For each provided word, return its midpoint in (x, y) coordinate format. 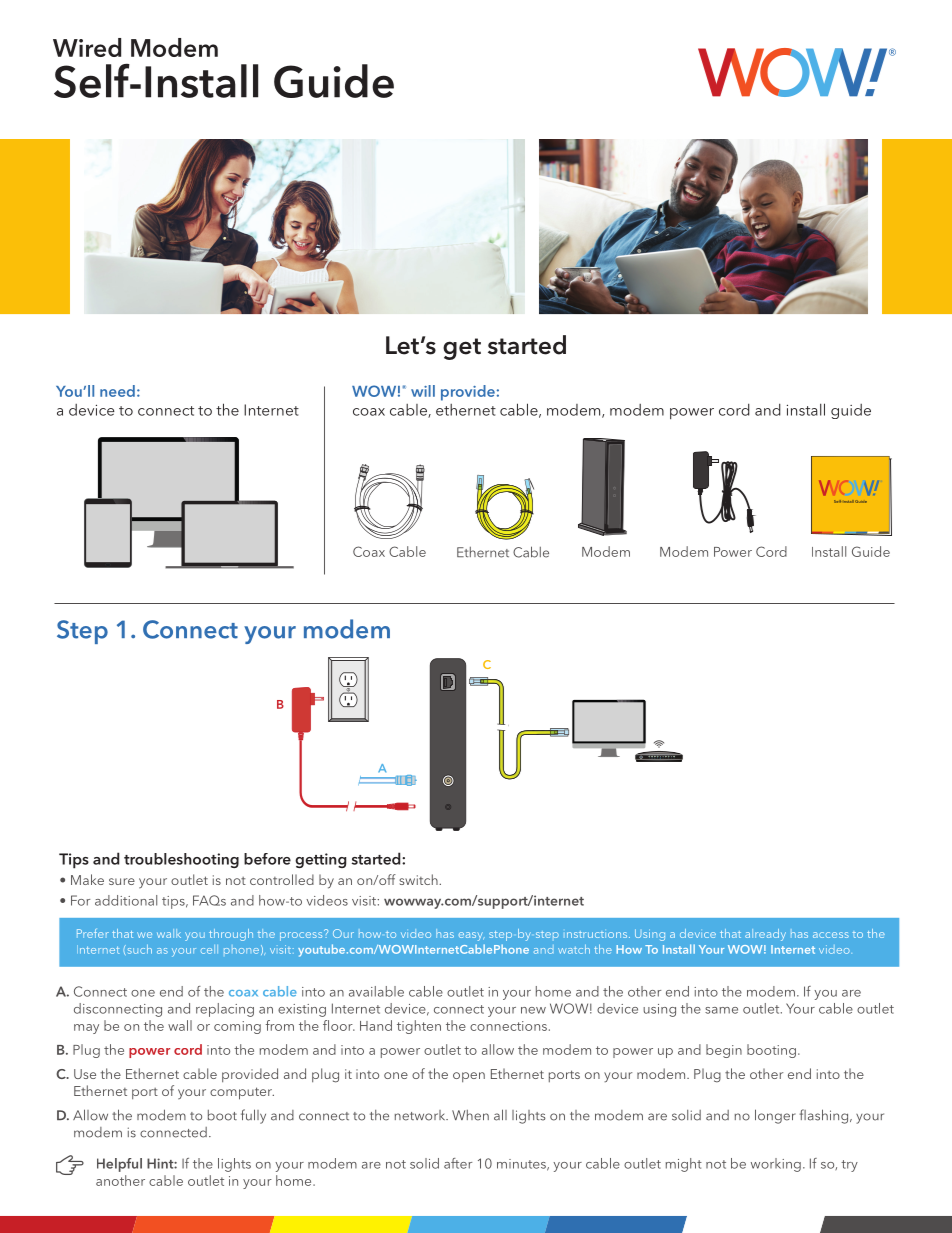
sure (122, 881)
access (831, 935)
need (117, 391)
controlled (282, 879)
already (765, 935)
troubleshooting (181, 860)
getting (320, 860)
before (267, 859)
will (423, 391)
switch (419, 879)
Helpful (119, 1165)
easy (472, 936)
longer (775, 1116)
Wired (87, 47)
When (470, 1115)
